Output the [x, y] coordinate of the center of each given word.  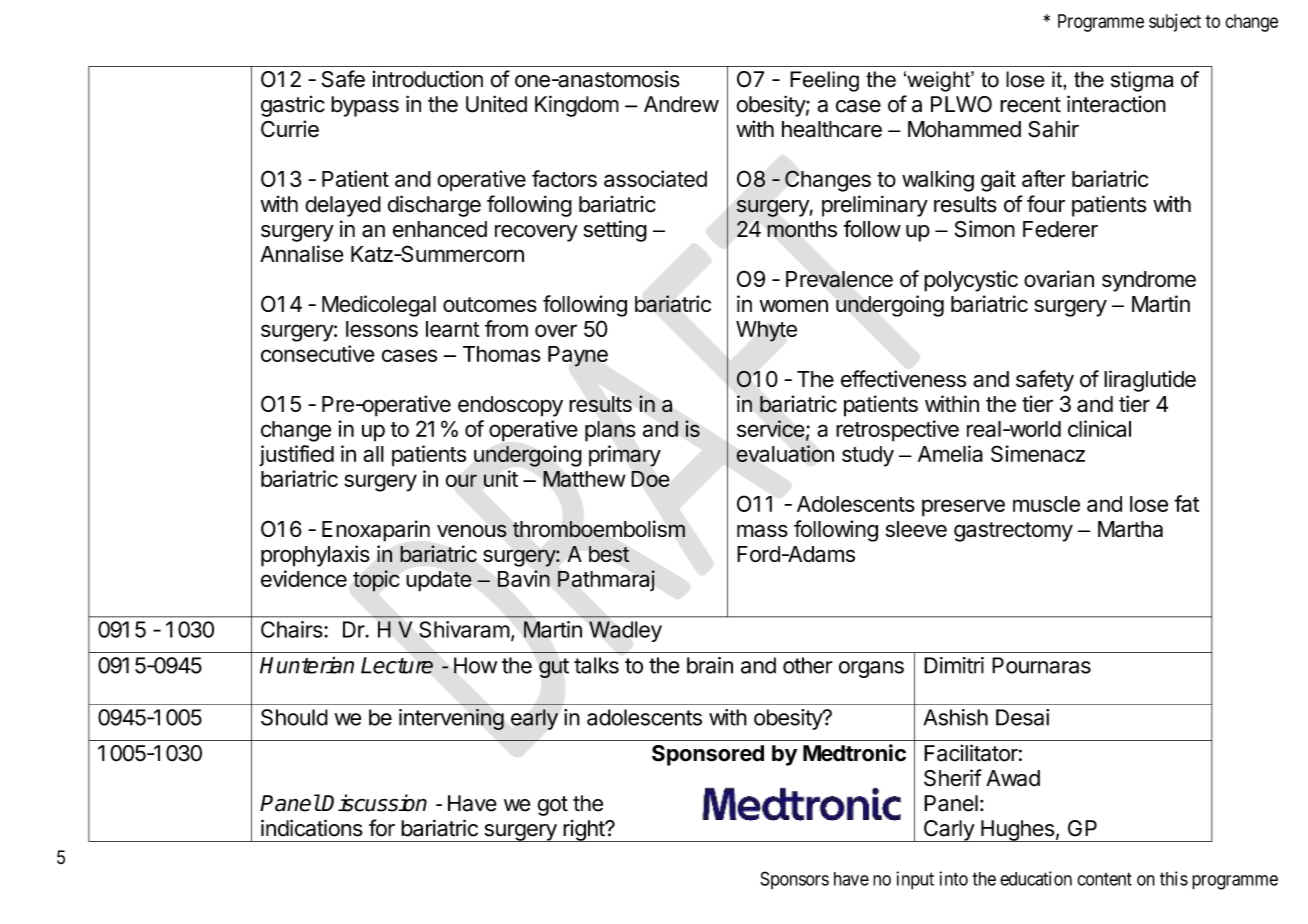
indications [312, 828]
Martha [1130, 529]
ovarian [1059, 279]
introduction [428, 79]
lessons [382, 329]
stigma [1142, 81]
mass [762, 530]
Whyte [766, 331]
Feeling [824, 81]
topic [376, 581]
